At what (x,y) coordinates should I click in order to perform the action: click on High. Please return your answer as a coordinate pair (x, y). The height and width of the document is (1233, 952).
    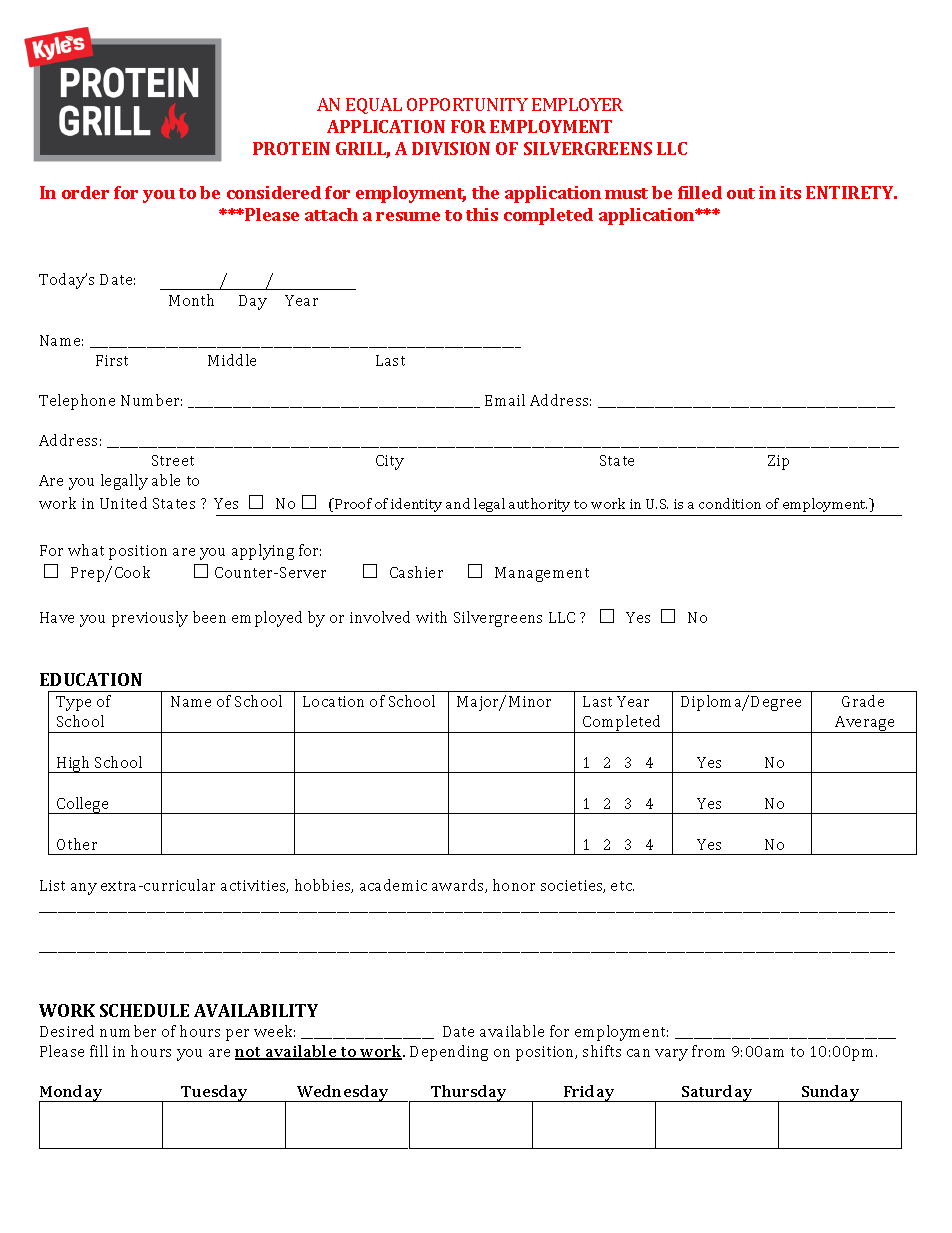
    Looking at the image, I should click on (74, 764).
